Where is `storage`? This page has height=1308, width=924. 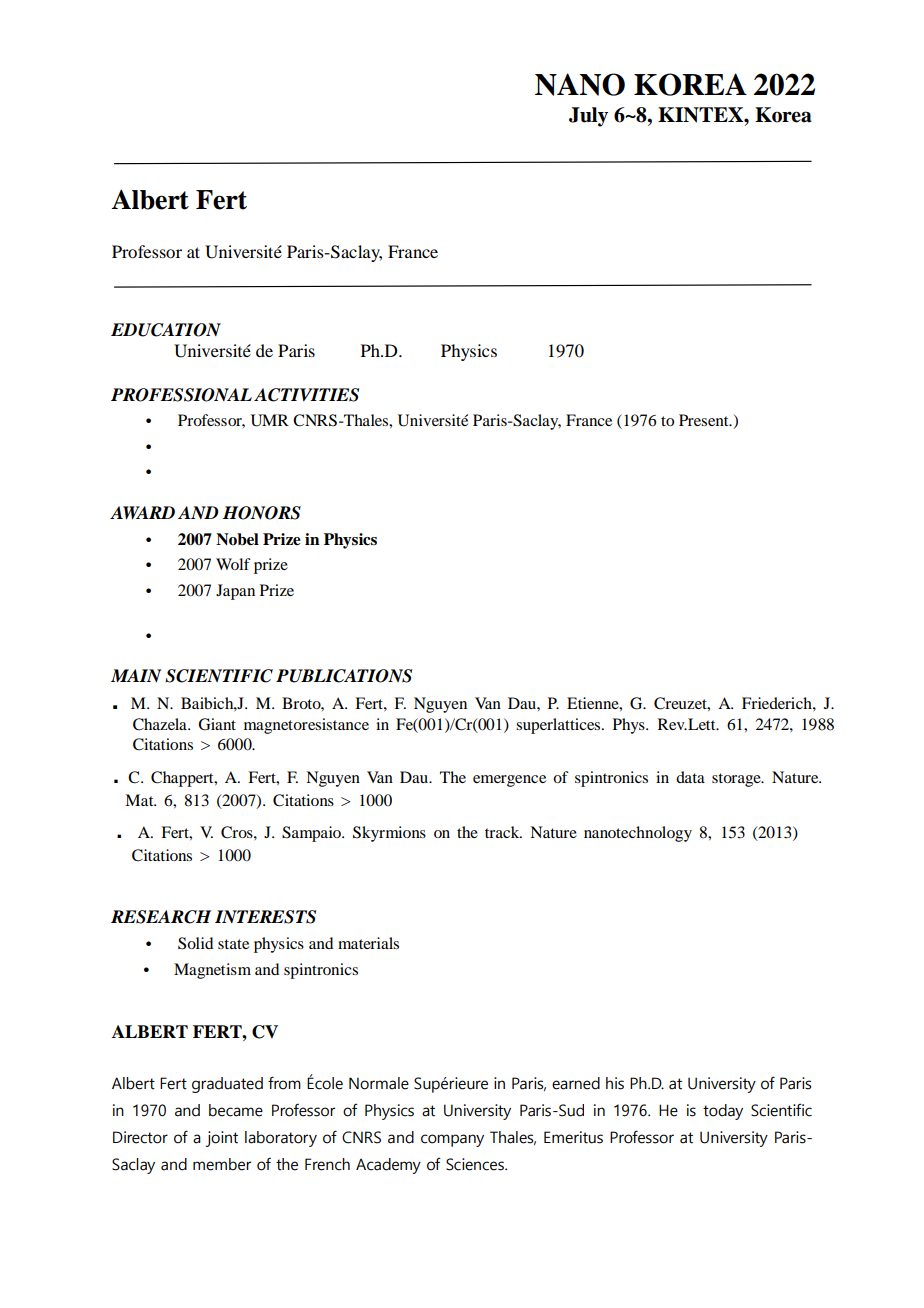
storage is located at coordinates (737, 780).
